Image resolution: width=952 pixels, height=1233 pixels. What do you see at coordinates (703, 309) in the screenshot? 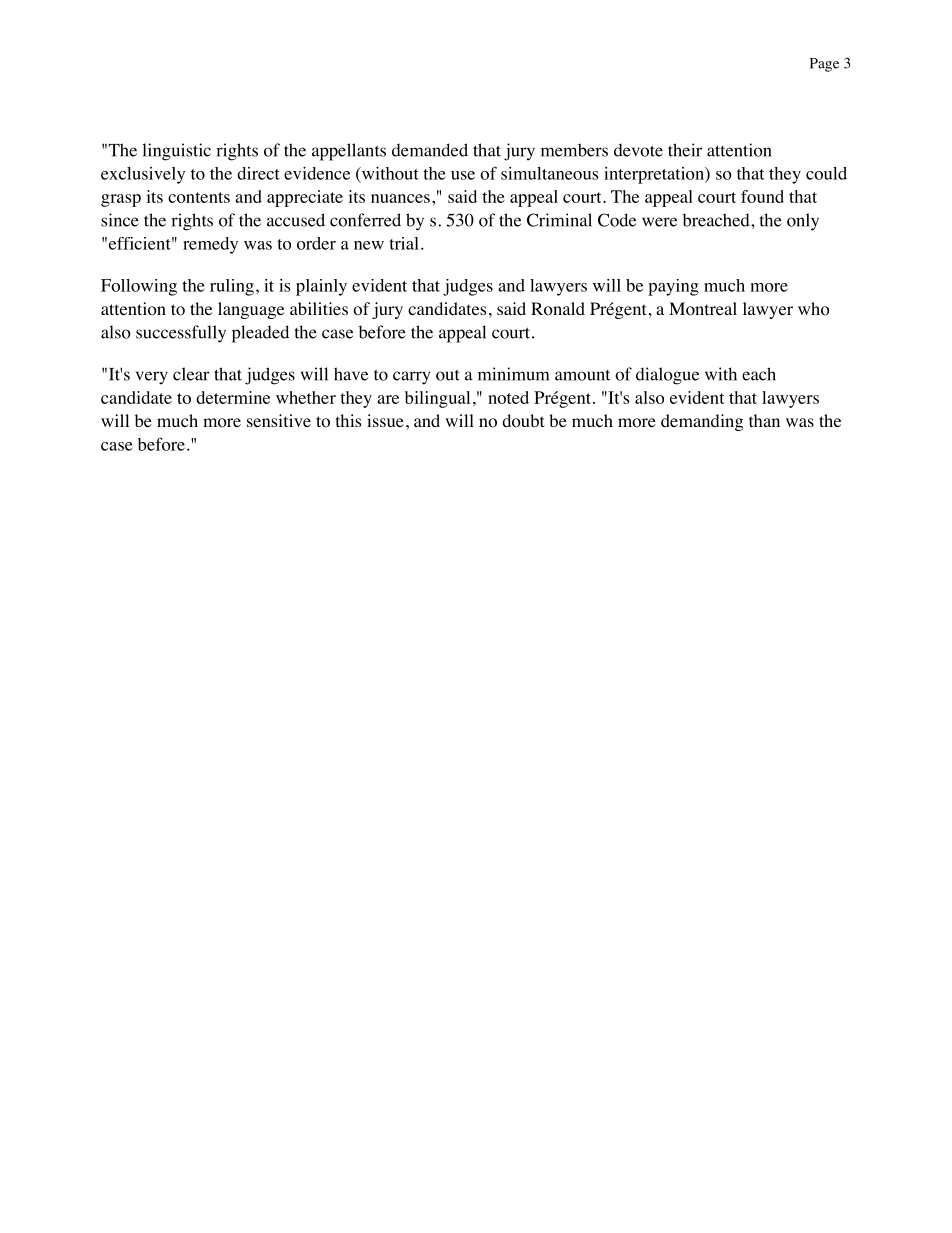
I see `Montreal` at bounding box center [703, 309].
